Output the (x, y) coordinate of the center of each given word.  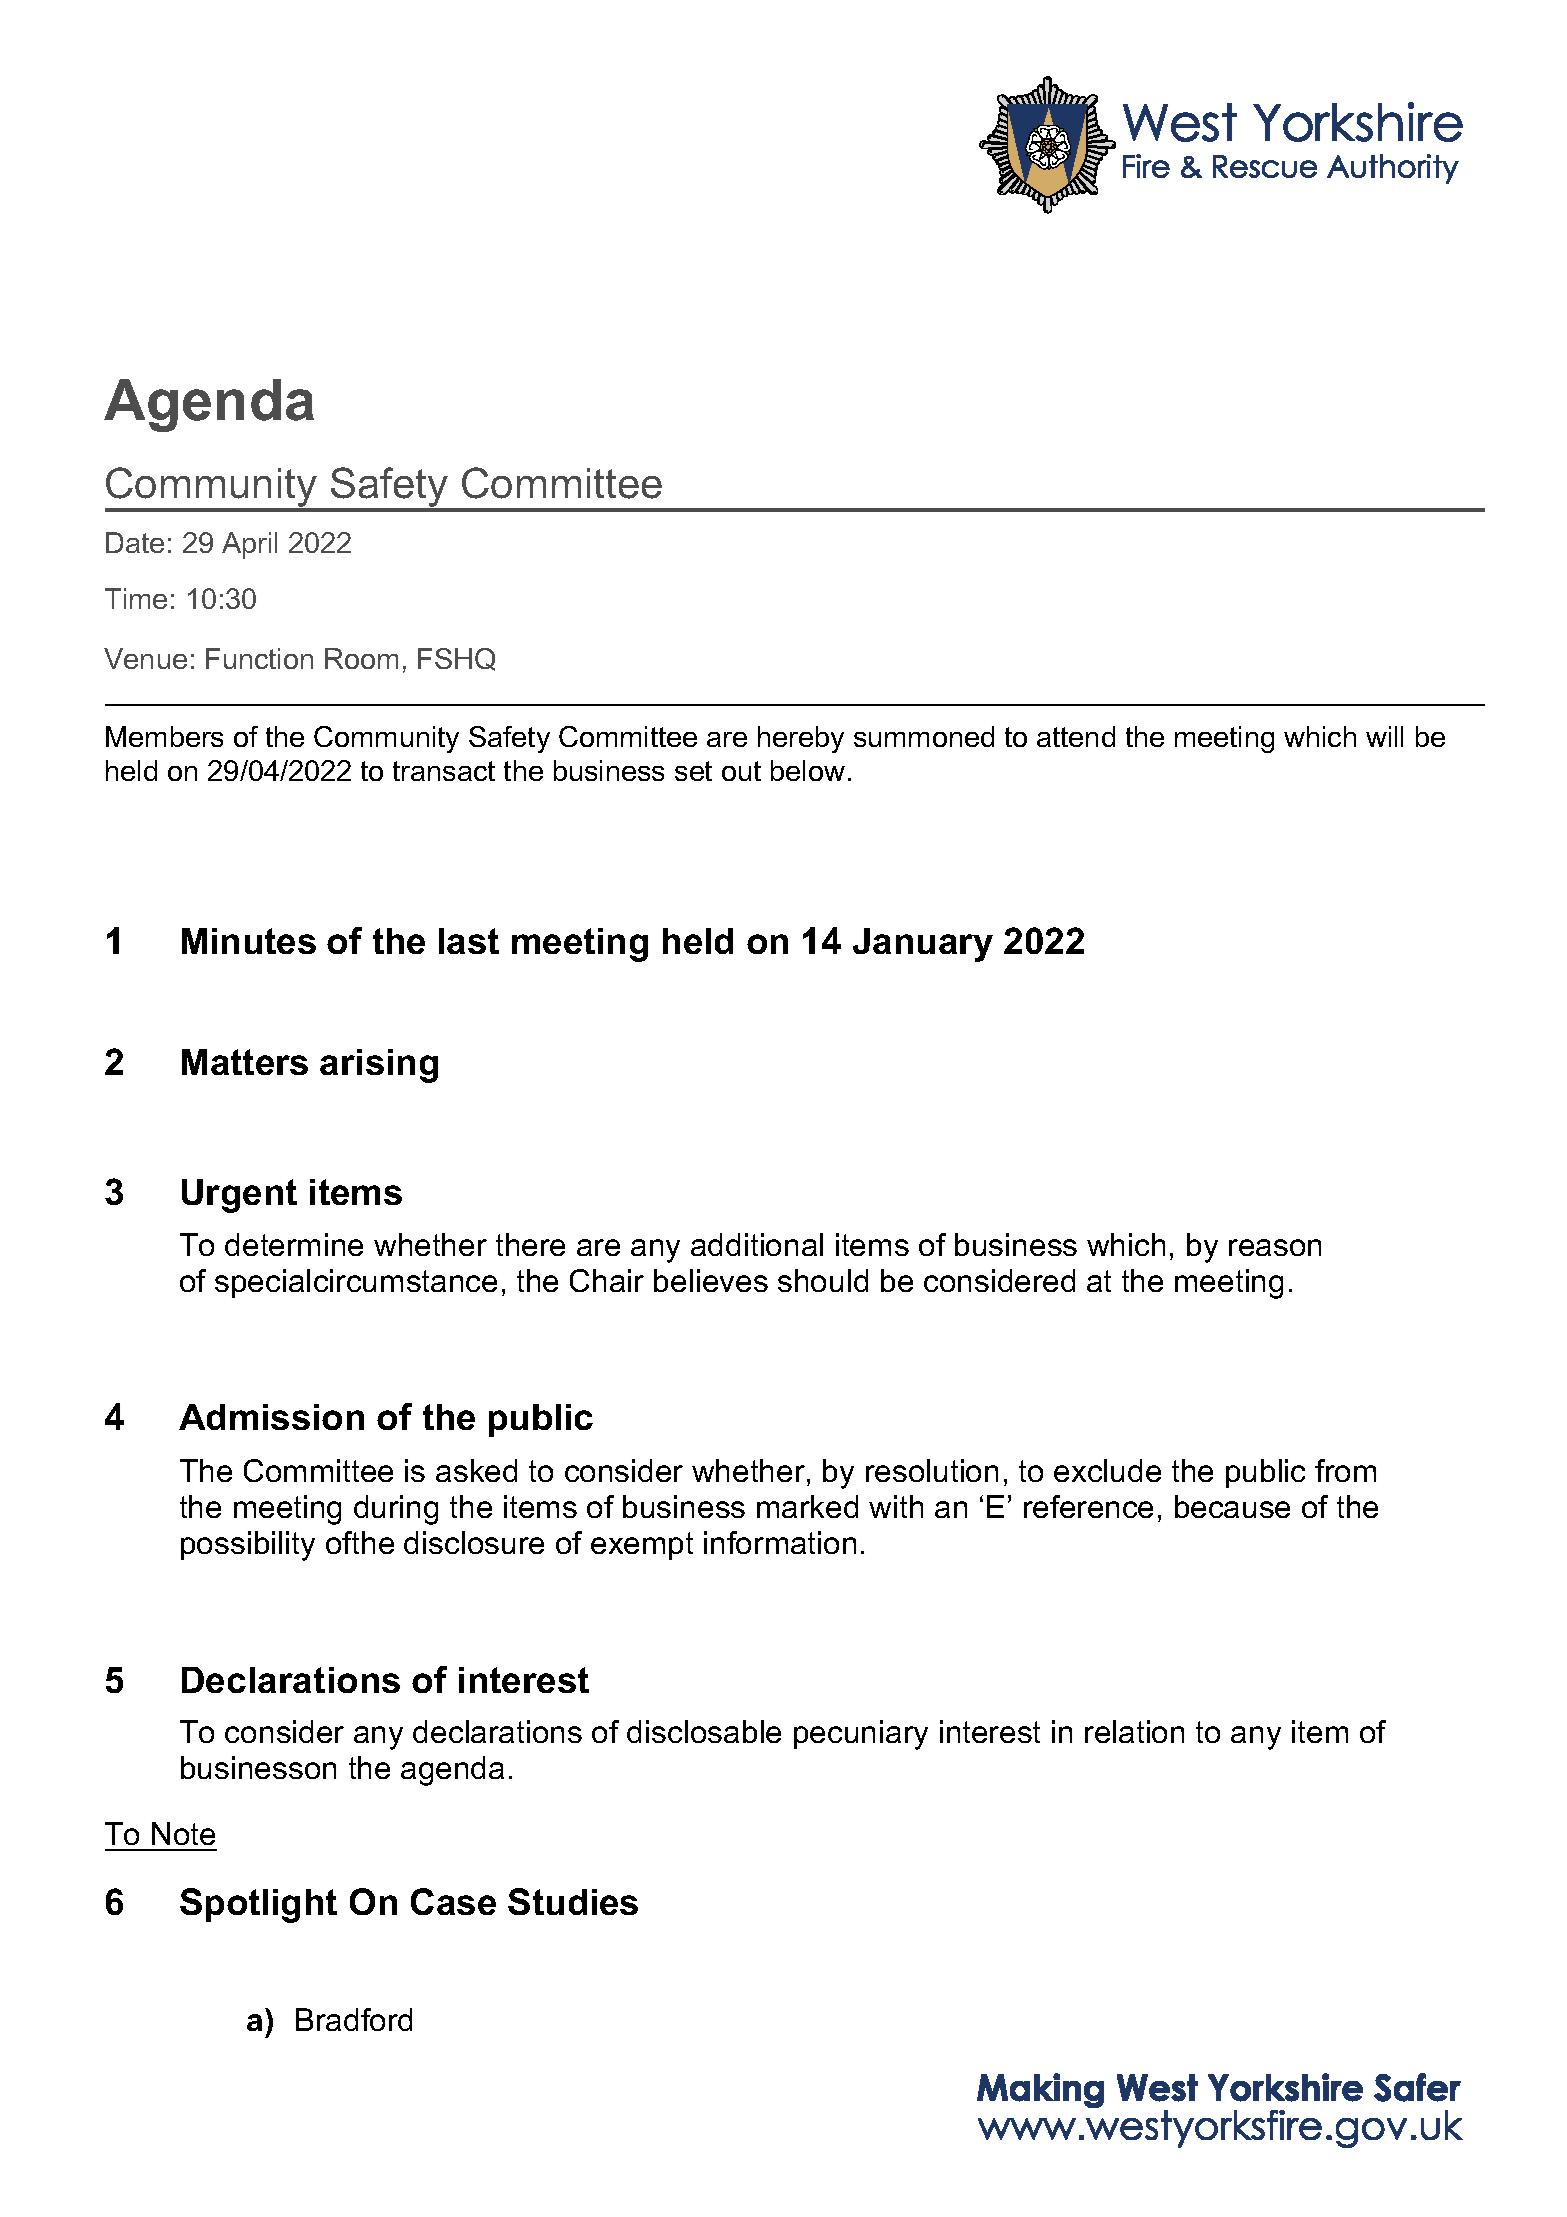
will (1384, 736)
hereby (801, 739)
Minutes (249, 941)
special (262, 1283)
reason (1275, 1247)
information (780, 1542)
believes (711, 1280)
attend (1076, 736)
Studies (573, 1901)
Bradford (354, 2019)
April (249, 545)
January (923, 945)
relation (1134, 1731)
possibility (248, 1546)
